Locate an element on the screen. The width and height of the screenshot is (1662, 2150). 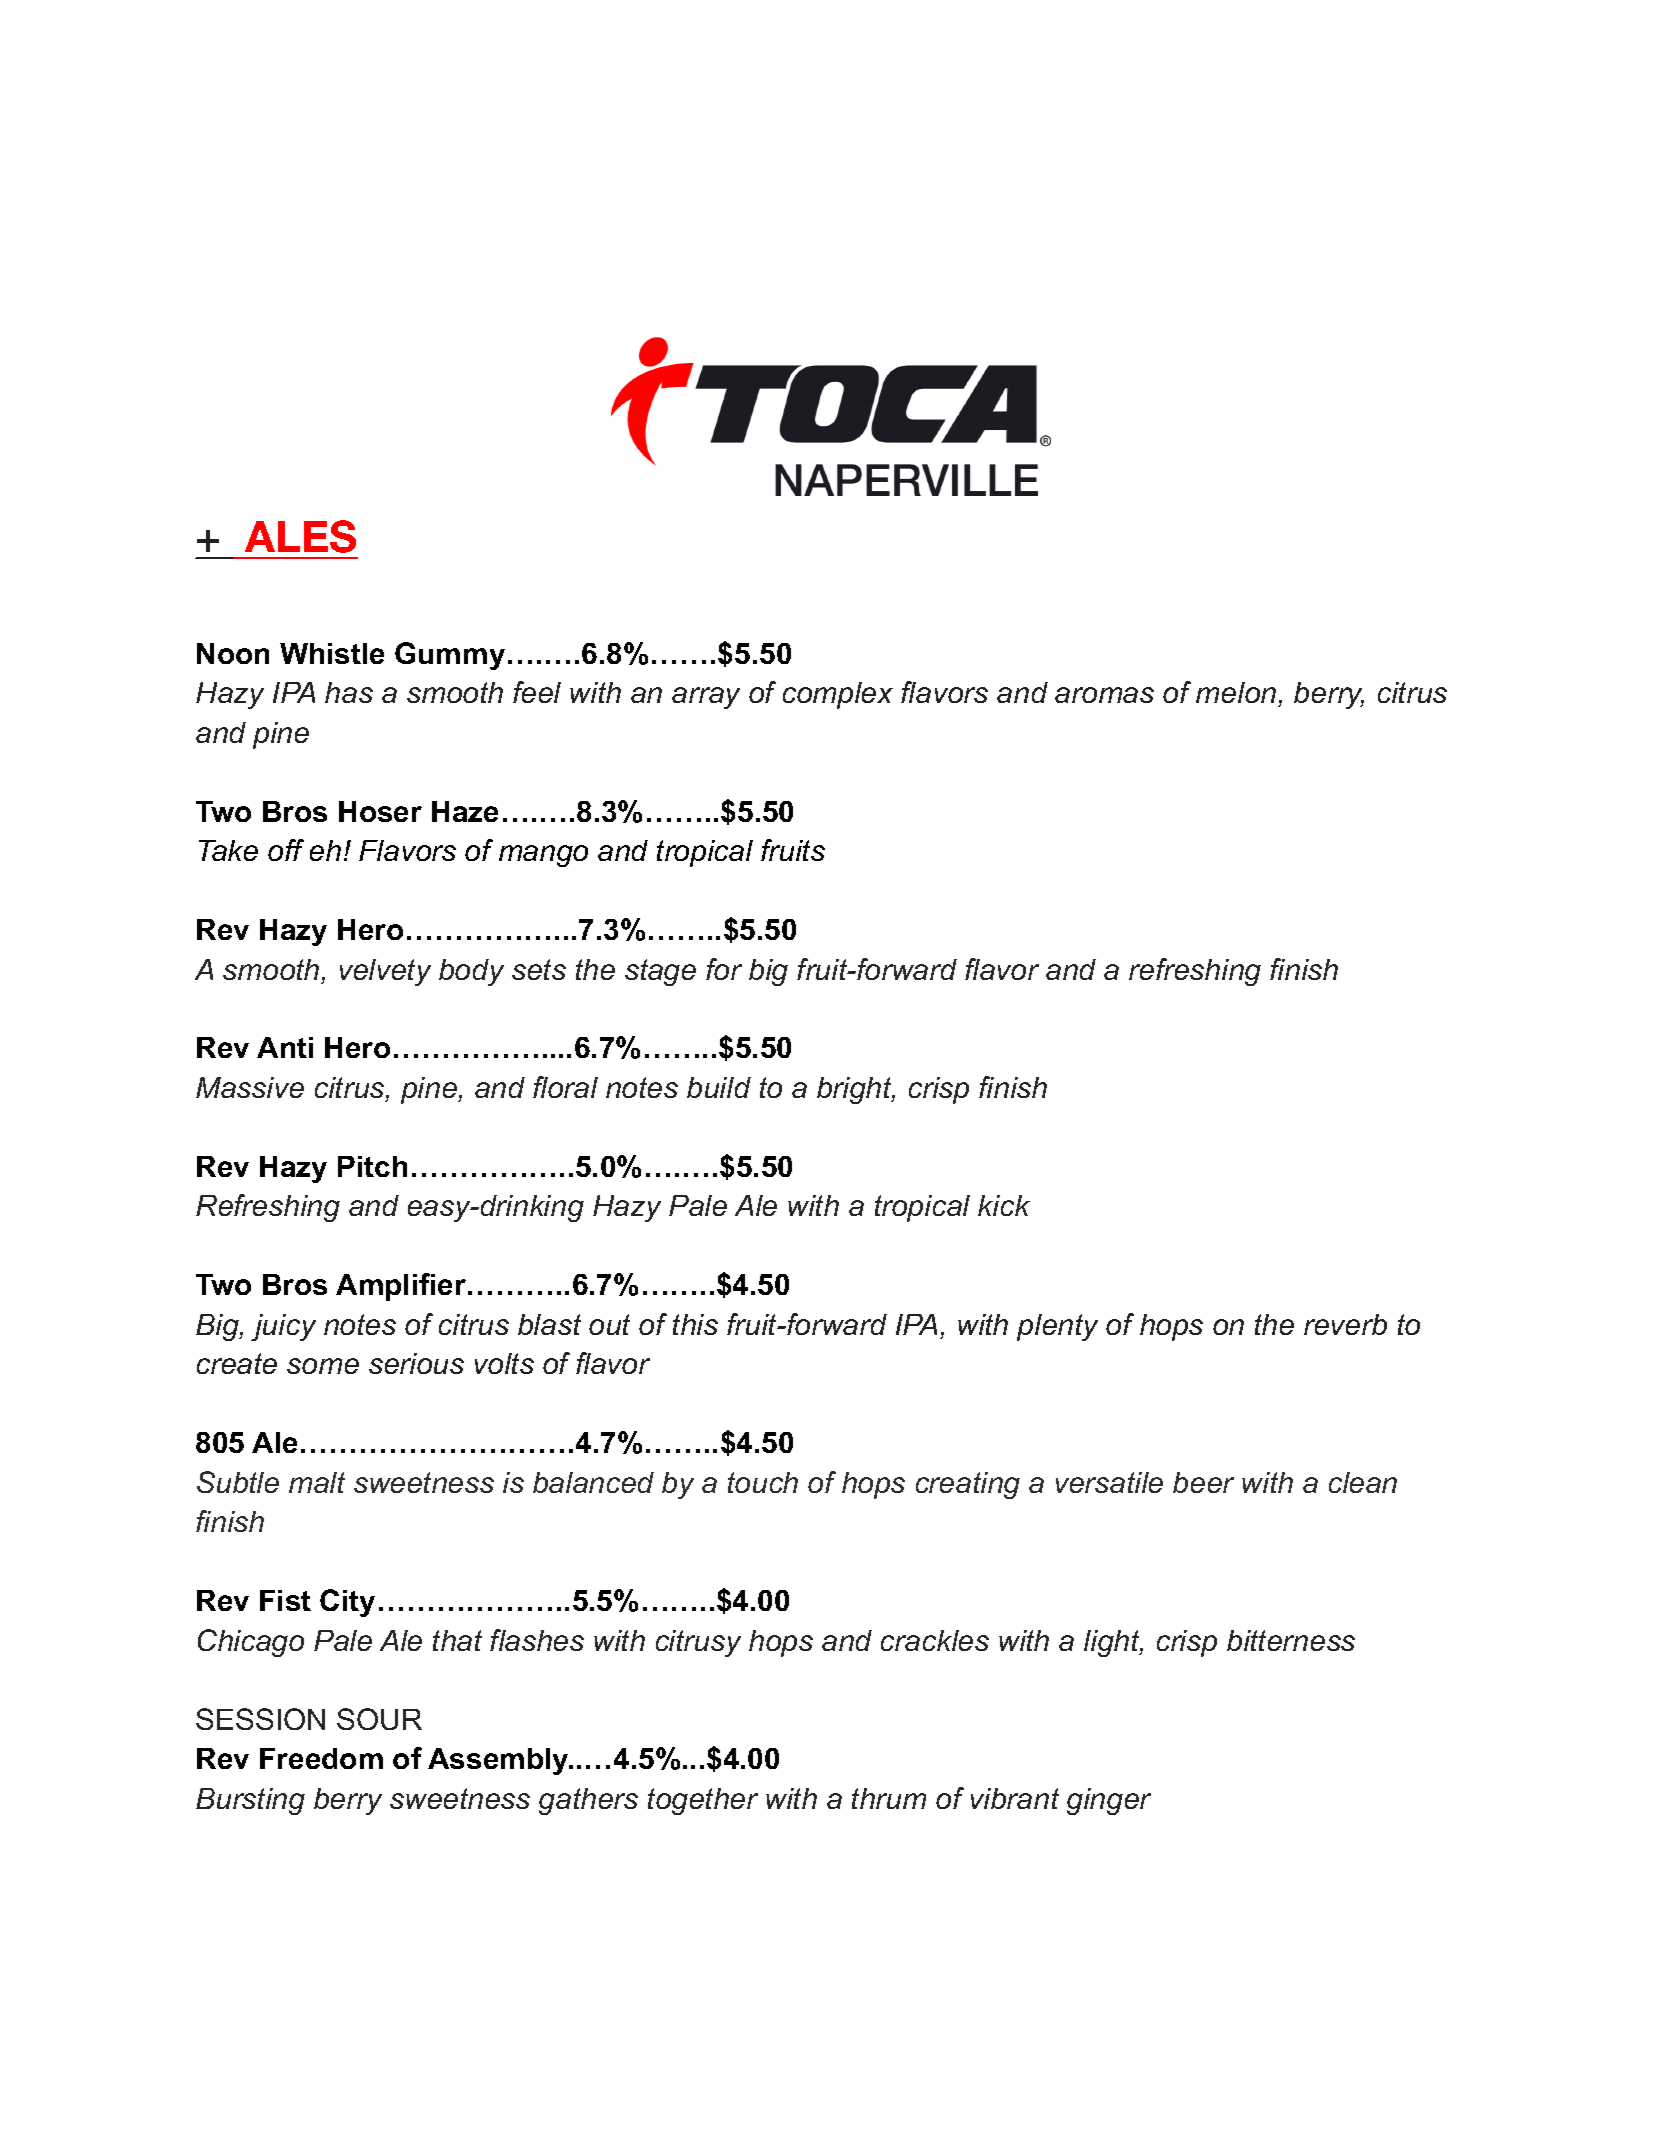
Massive is located at coordinates (250, 1087).
